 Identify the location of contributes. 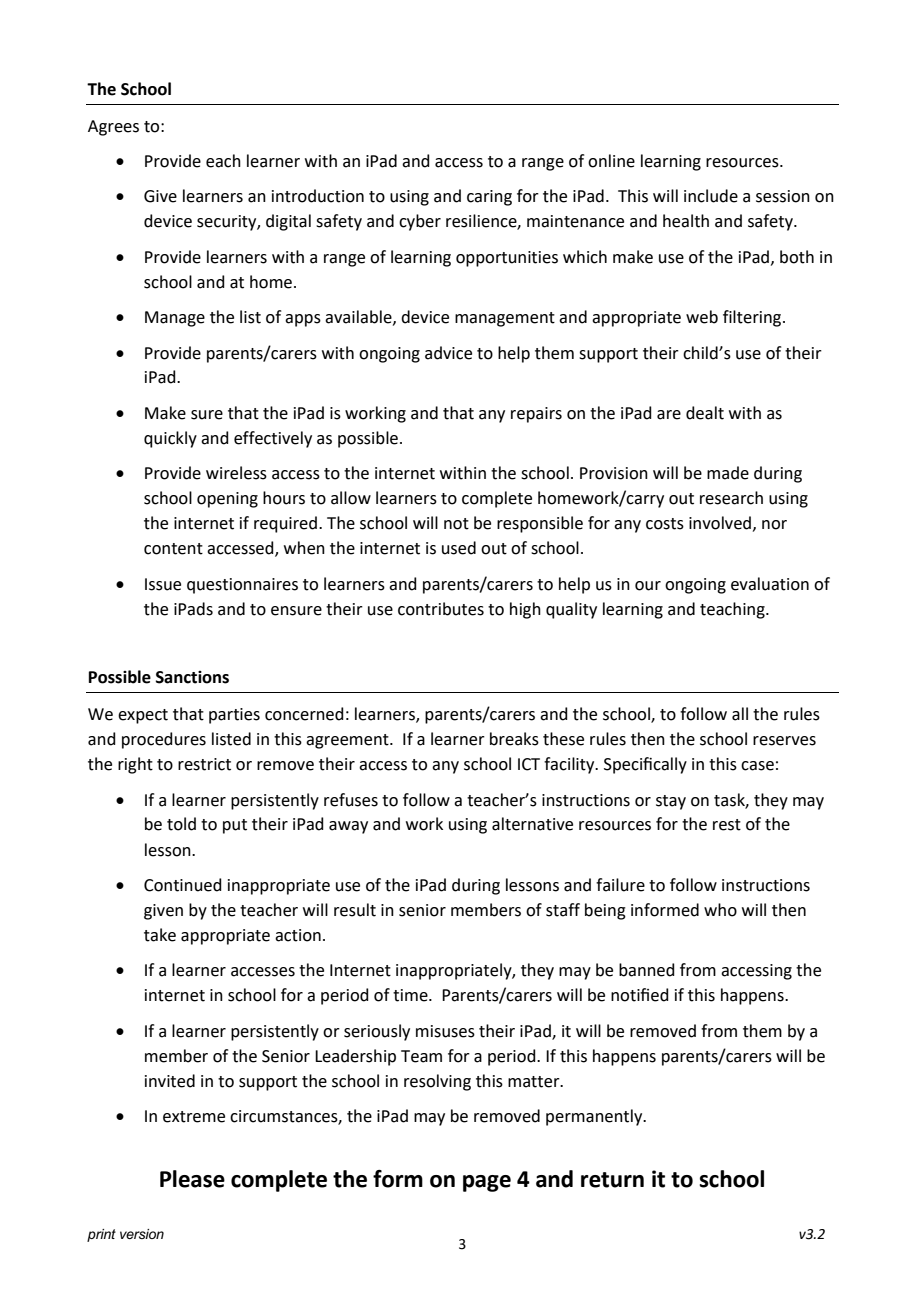
(441, 609).
